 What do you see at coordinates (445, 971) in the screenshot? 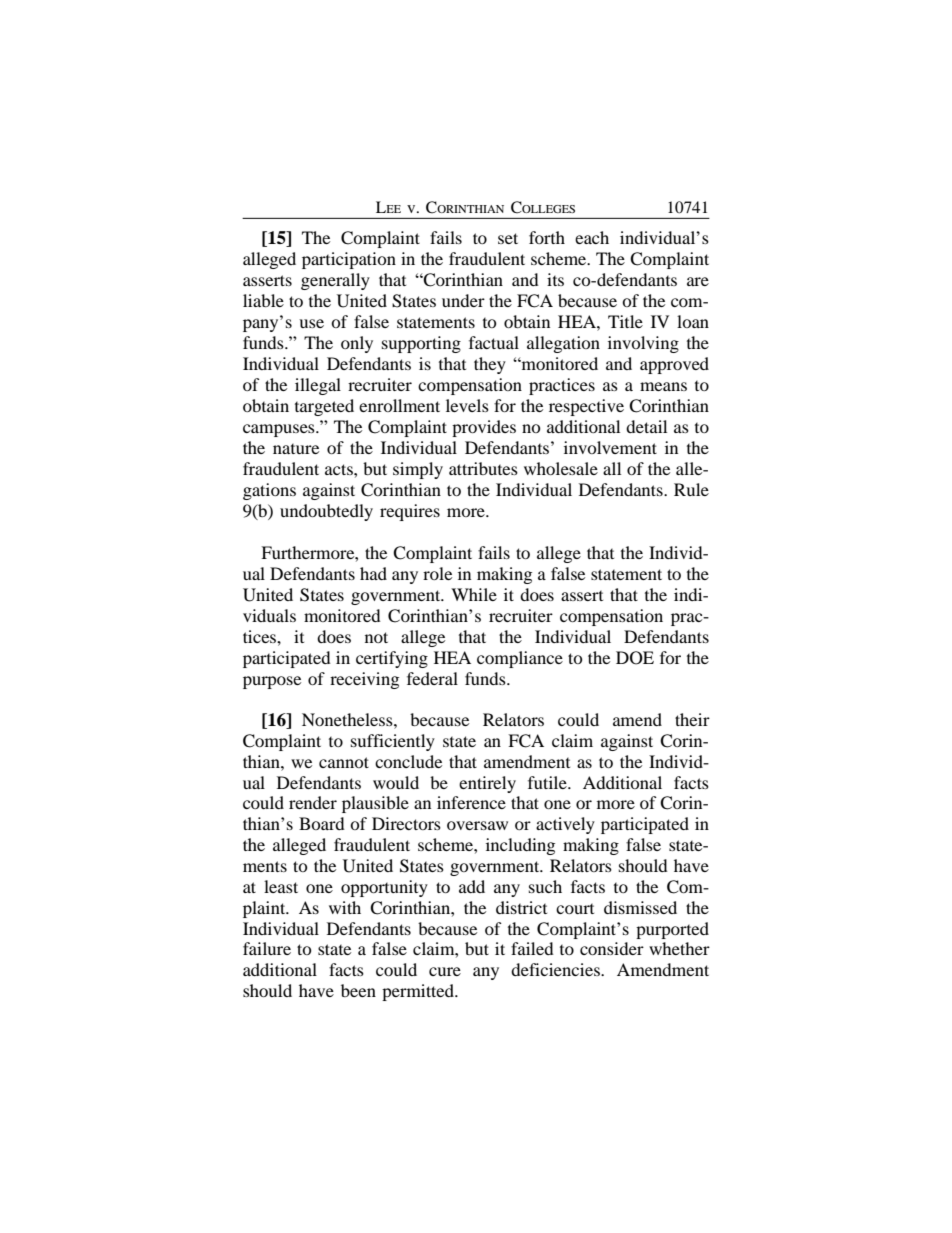
I see `cure` at bounding box center [445, 971].
